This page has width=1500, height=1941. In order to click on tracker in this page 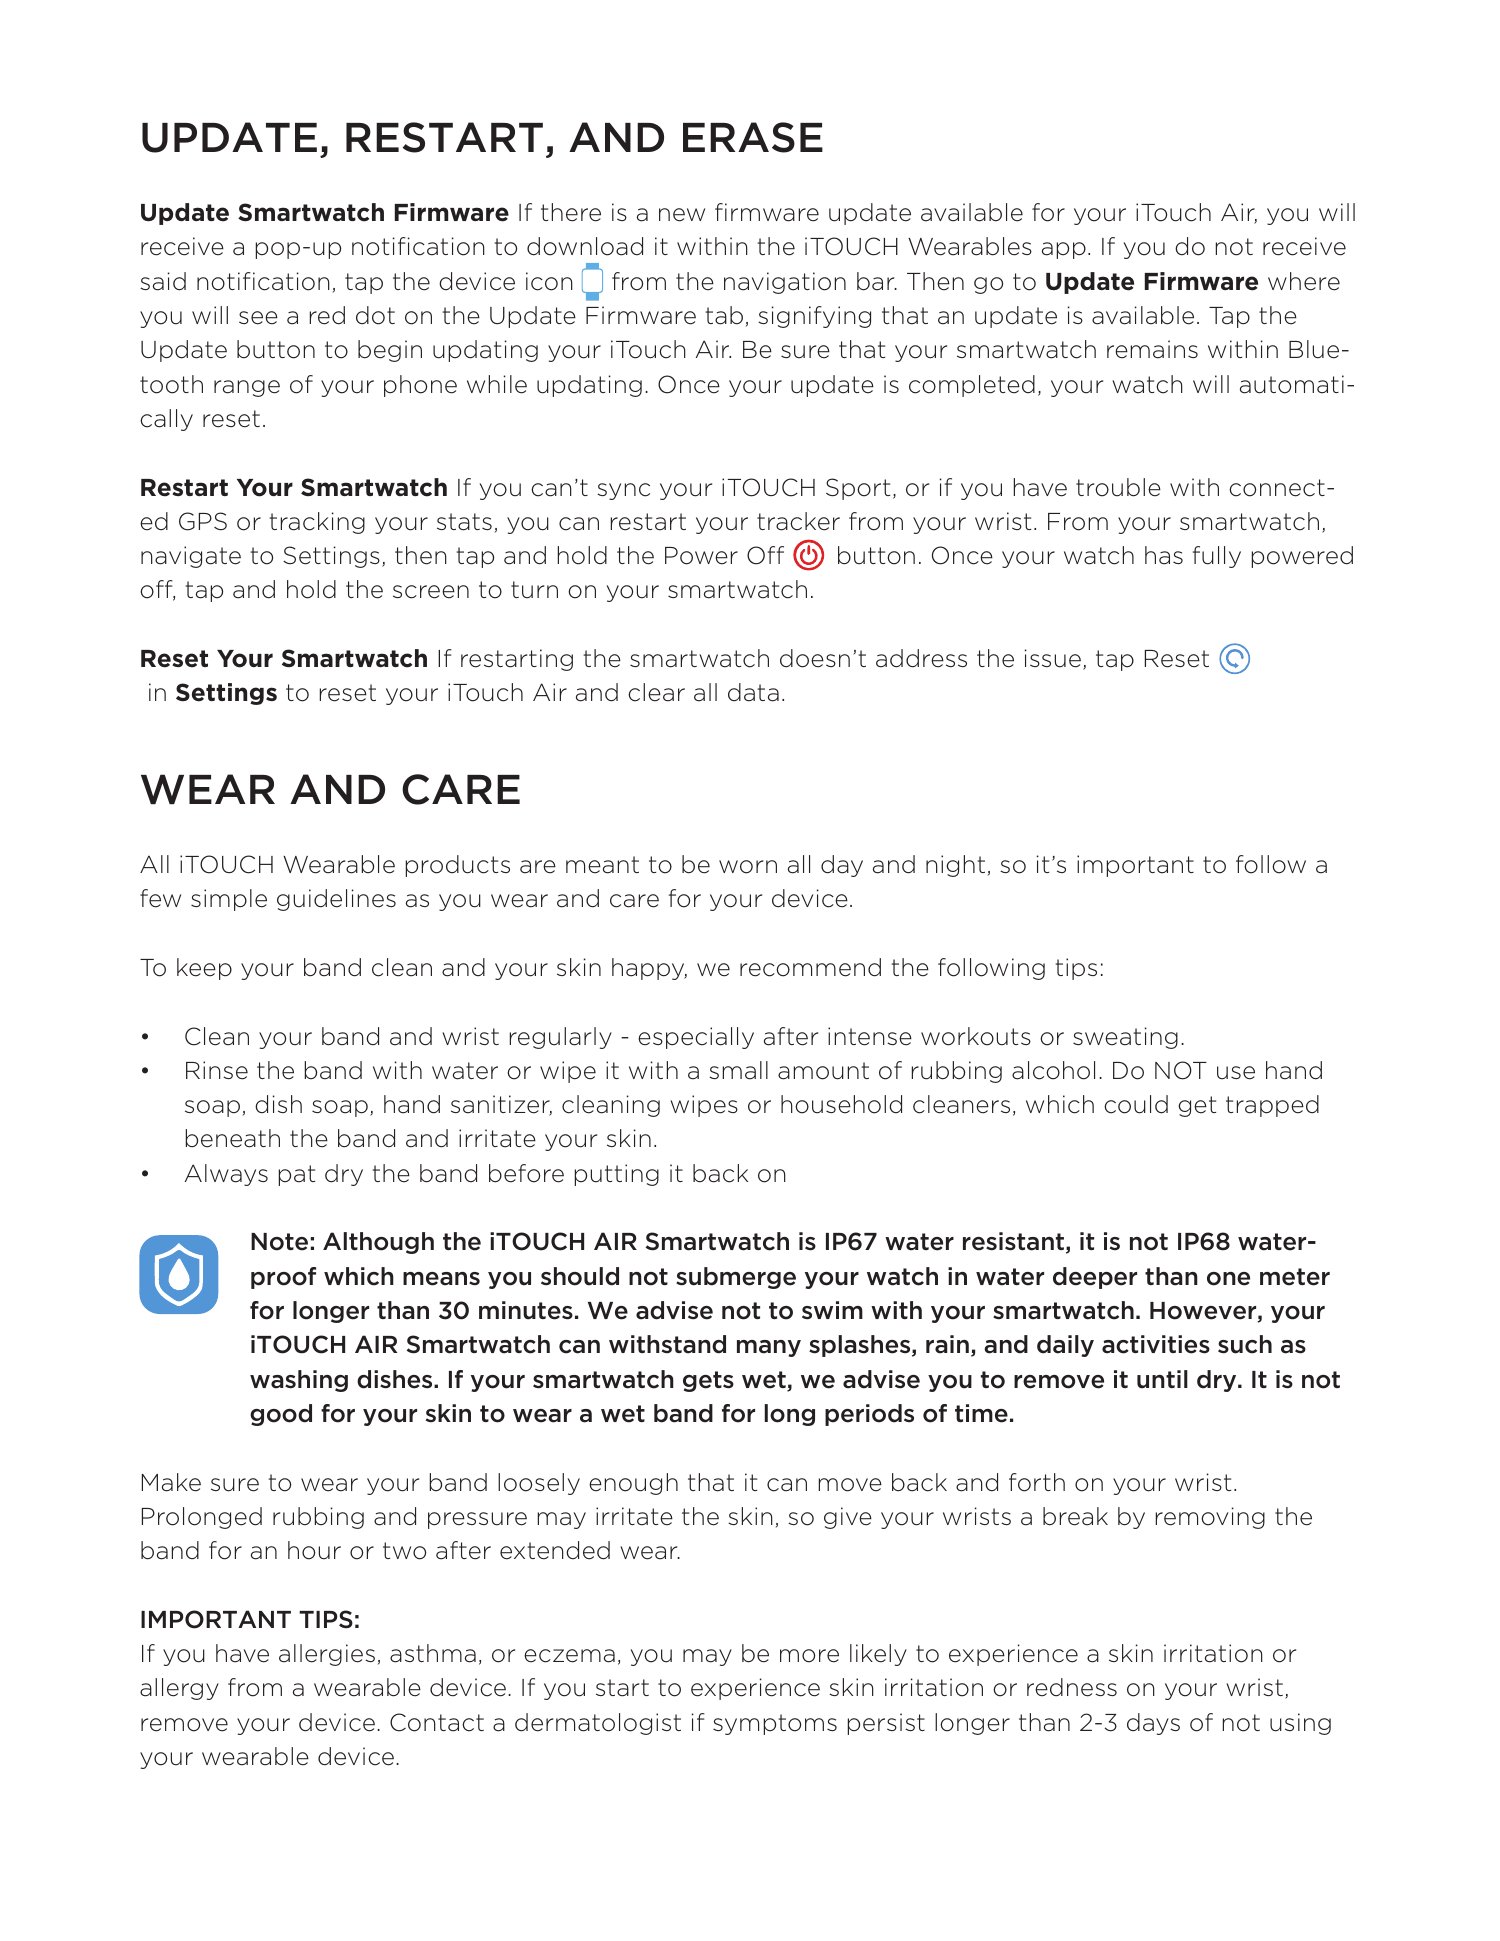, I will do `click(798, 521)`.
